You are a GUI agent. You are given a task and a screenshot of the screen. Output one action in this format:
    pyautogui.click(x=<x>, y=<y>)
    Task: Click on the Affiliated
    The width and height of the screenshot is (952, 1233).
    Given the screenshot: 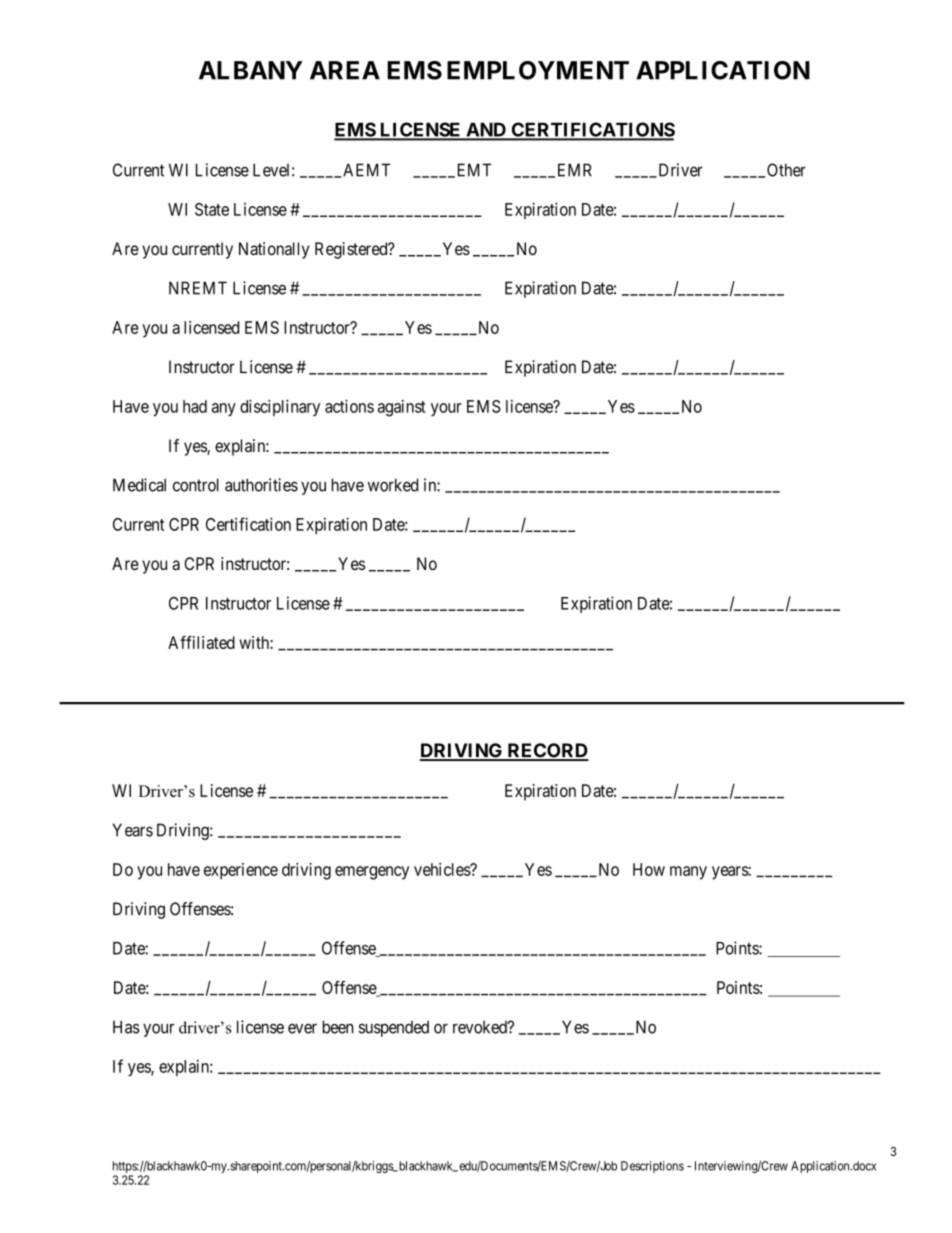 What is the action you would take?
    pyautogui.click(x=201, y=642)
